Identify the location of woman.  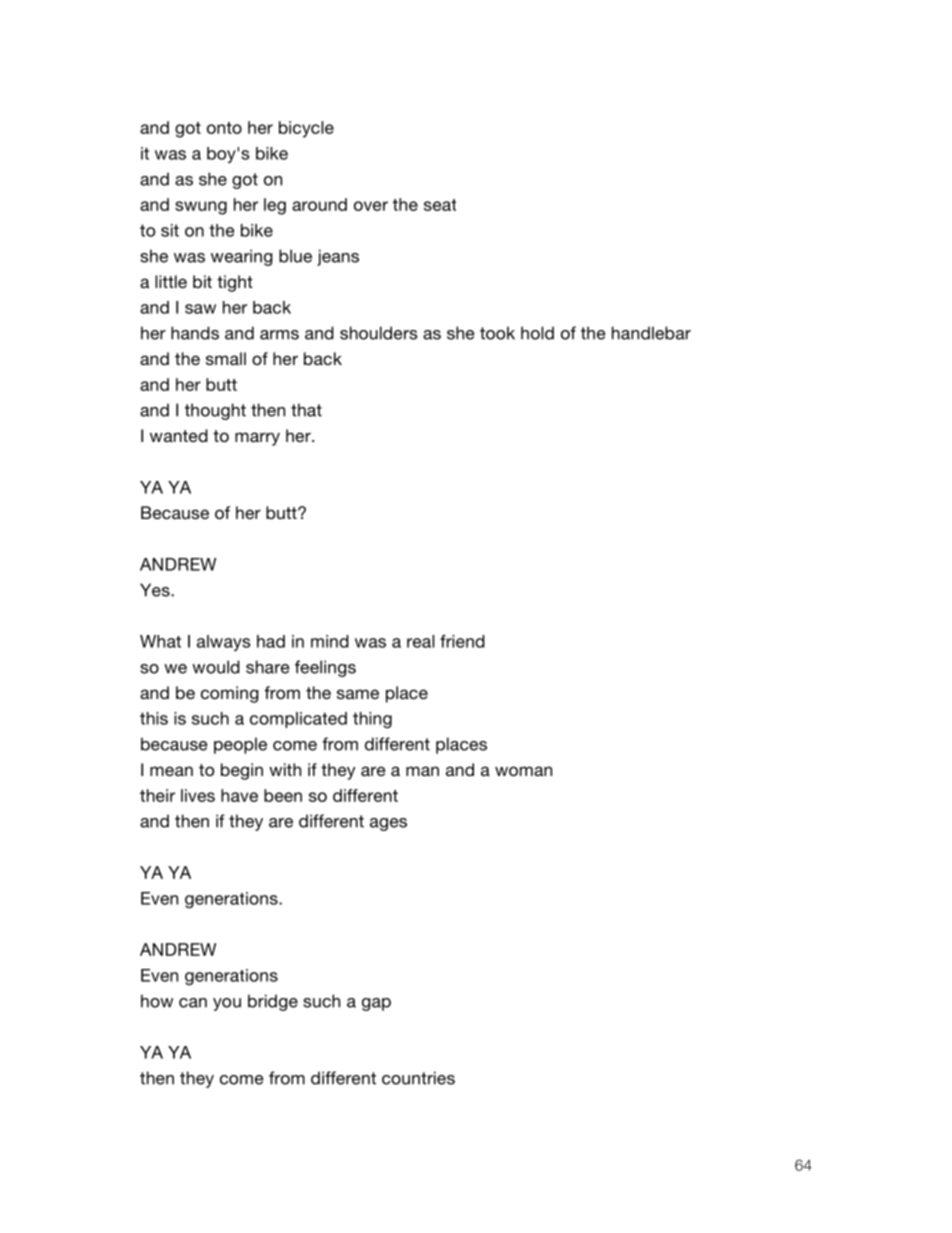
(523, 771).
